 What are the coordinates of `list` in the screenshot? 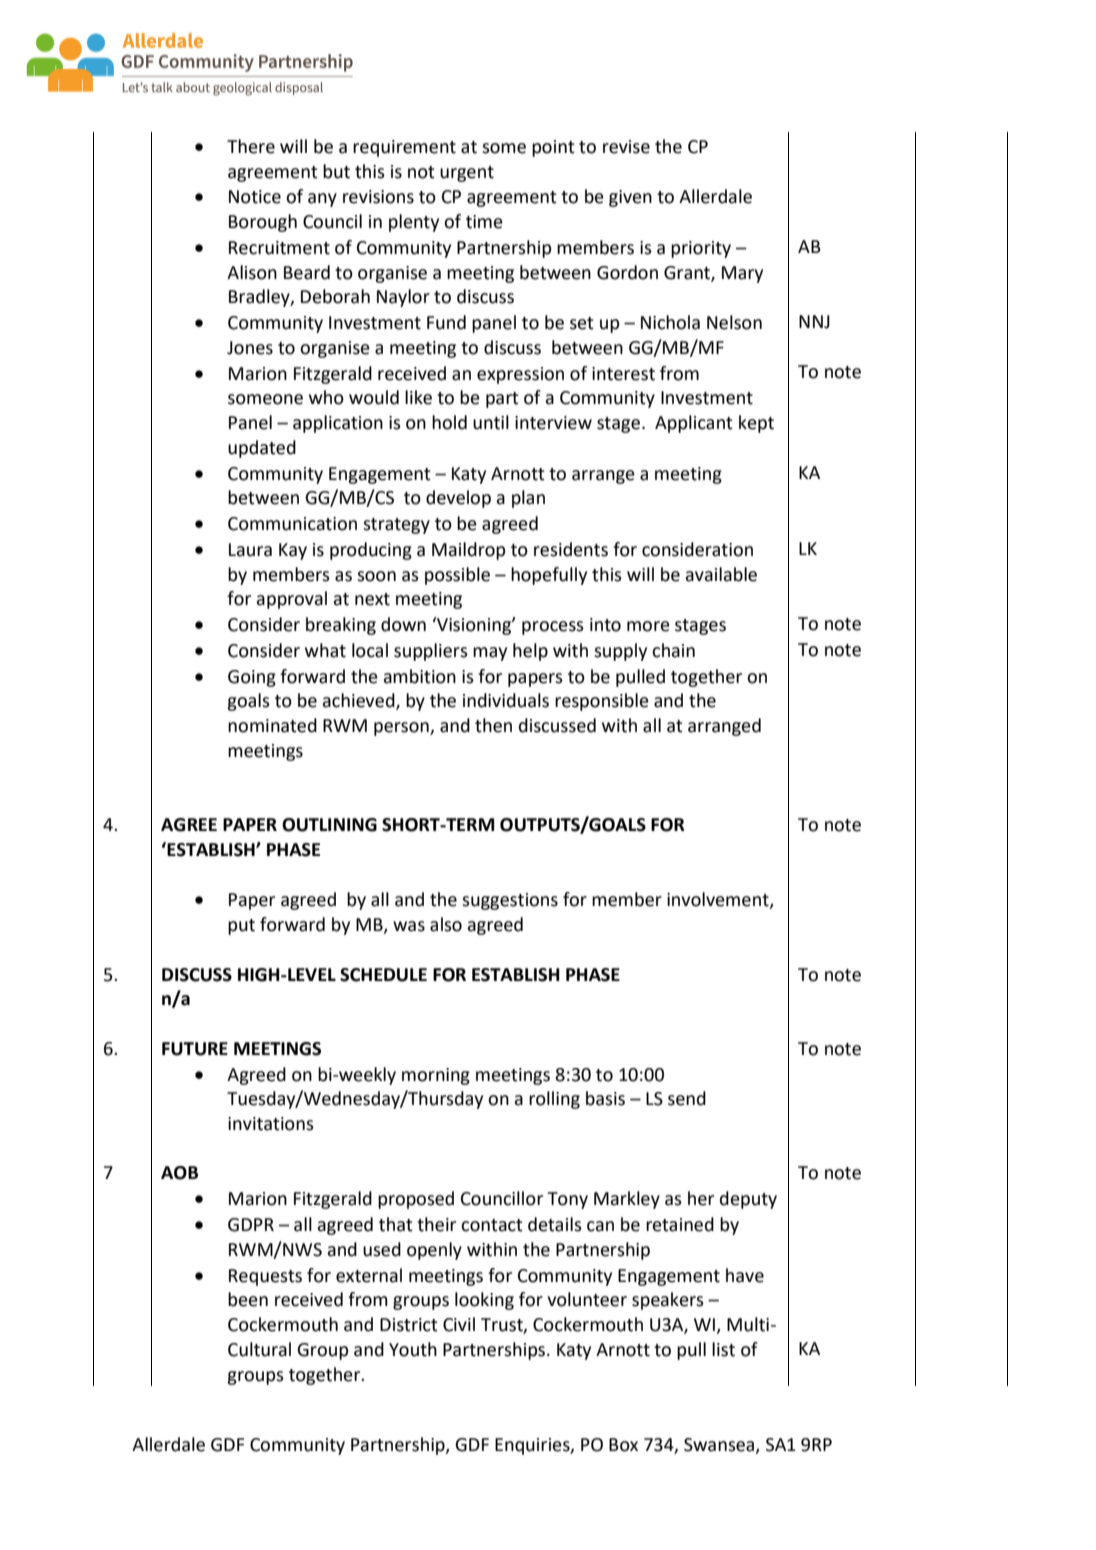 It's located at (723, 1349).
